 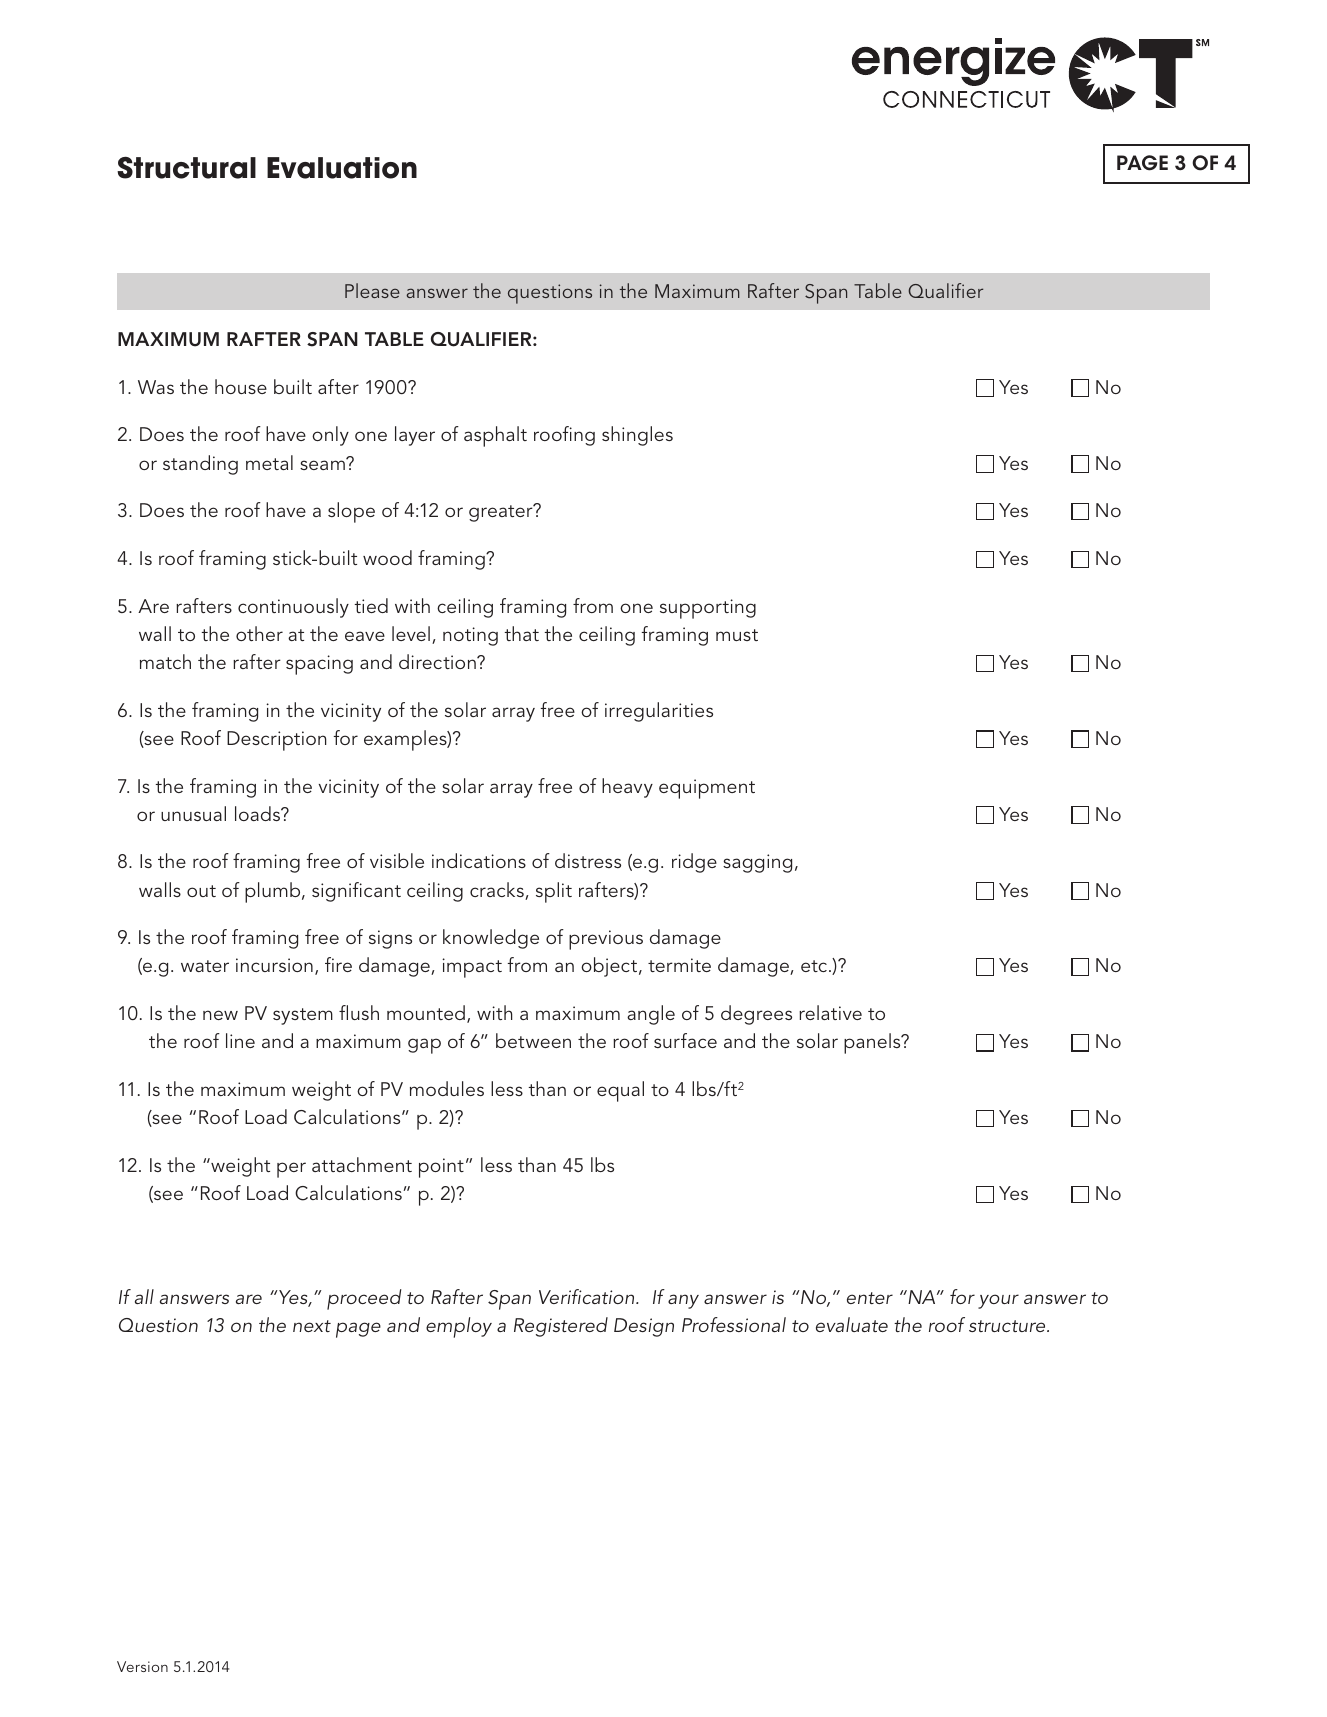 I want to click on per, so click(x=291, y=1170).
